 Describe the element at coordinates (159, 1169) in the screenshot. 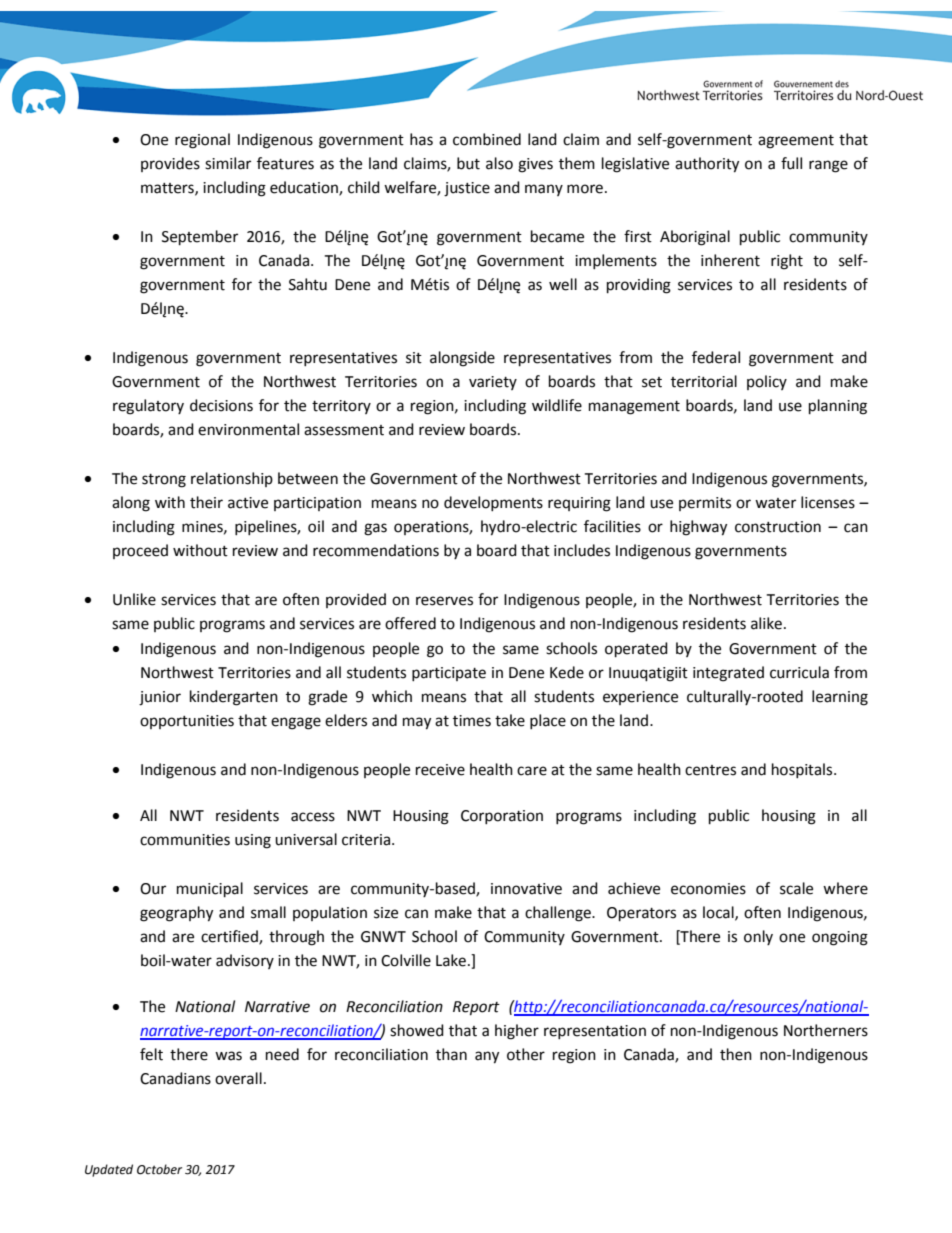

I see `October` at that location.
